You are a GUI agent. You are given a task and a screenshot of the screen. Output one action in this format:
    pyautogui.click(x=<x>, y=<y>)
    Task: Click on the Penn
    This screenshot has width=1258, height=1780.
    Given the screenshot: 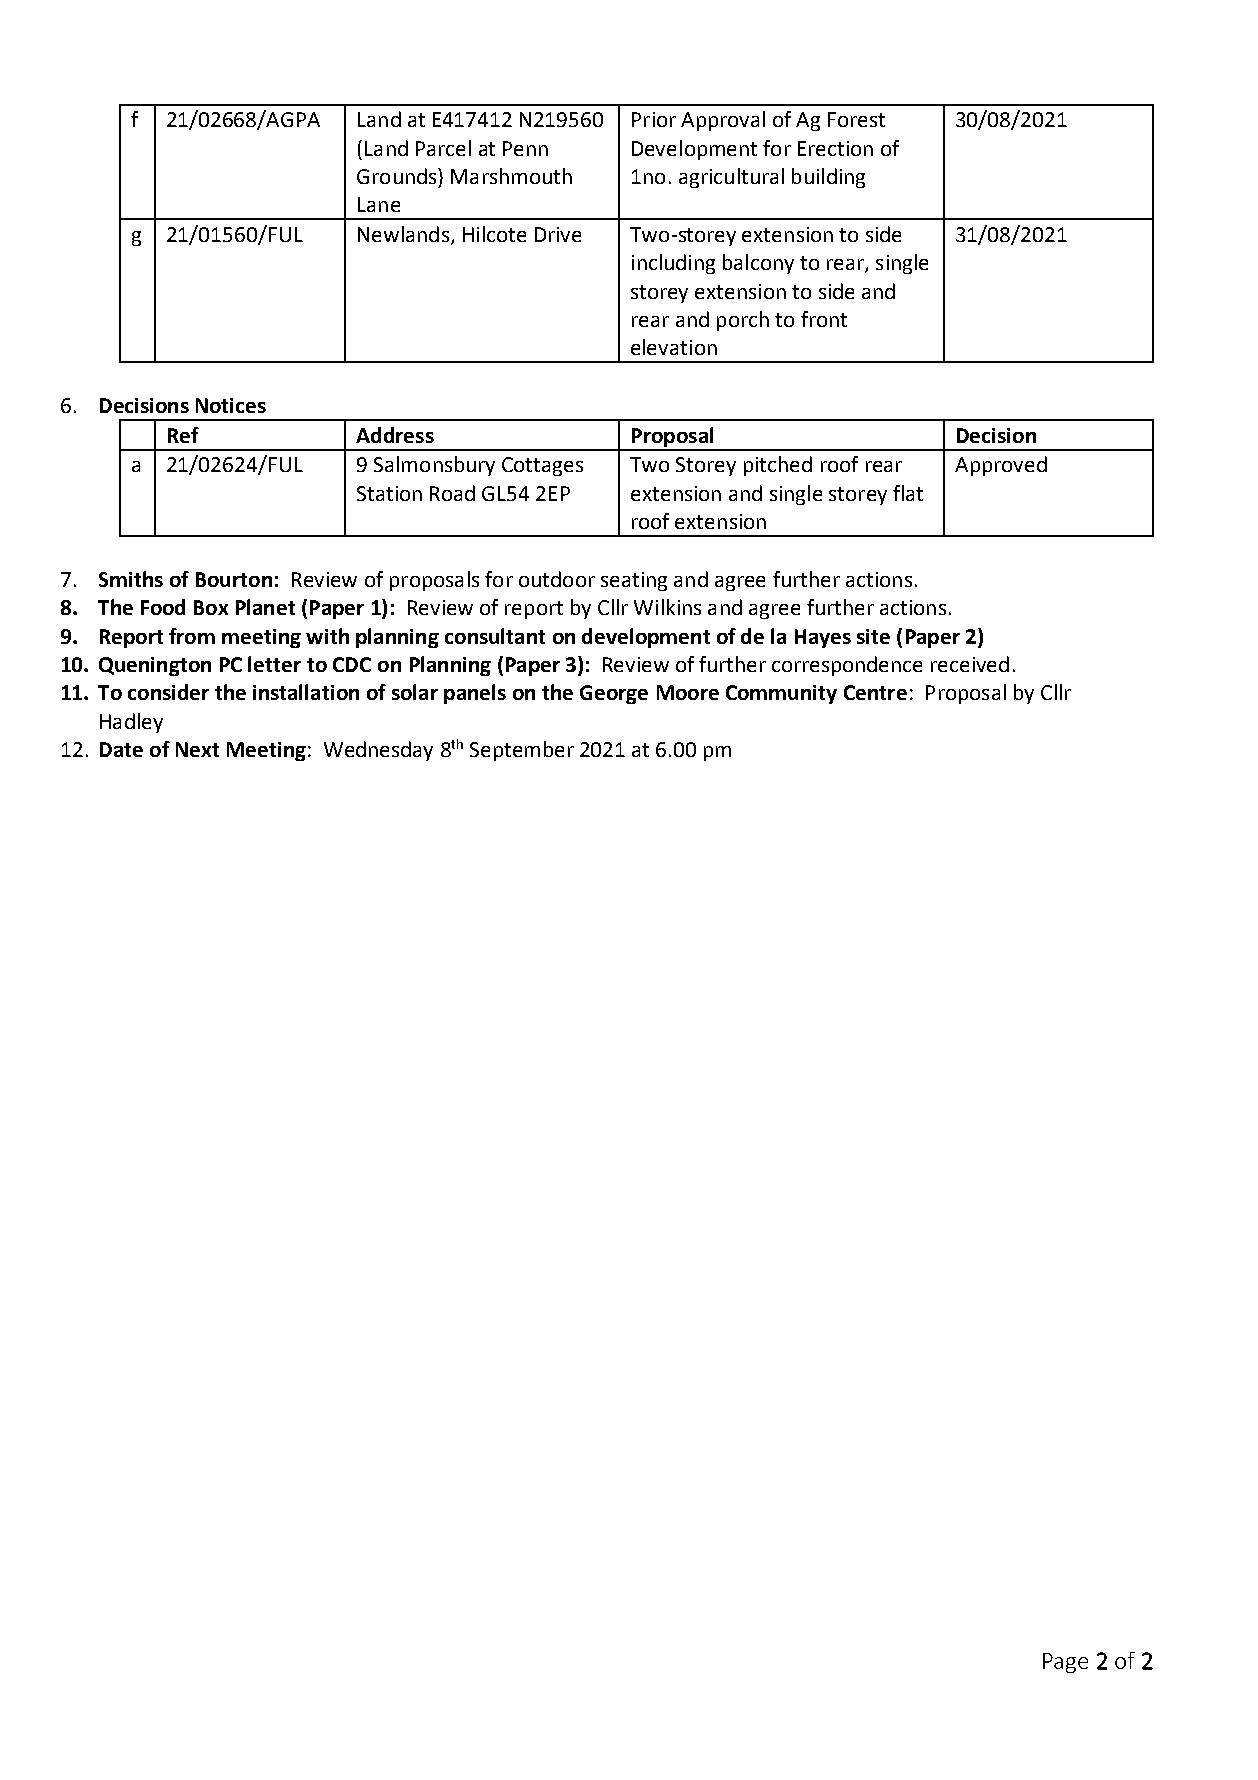 What is the action you would take?
    pyautogui.click(x=525, y=148)
